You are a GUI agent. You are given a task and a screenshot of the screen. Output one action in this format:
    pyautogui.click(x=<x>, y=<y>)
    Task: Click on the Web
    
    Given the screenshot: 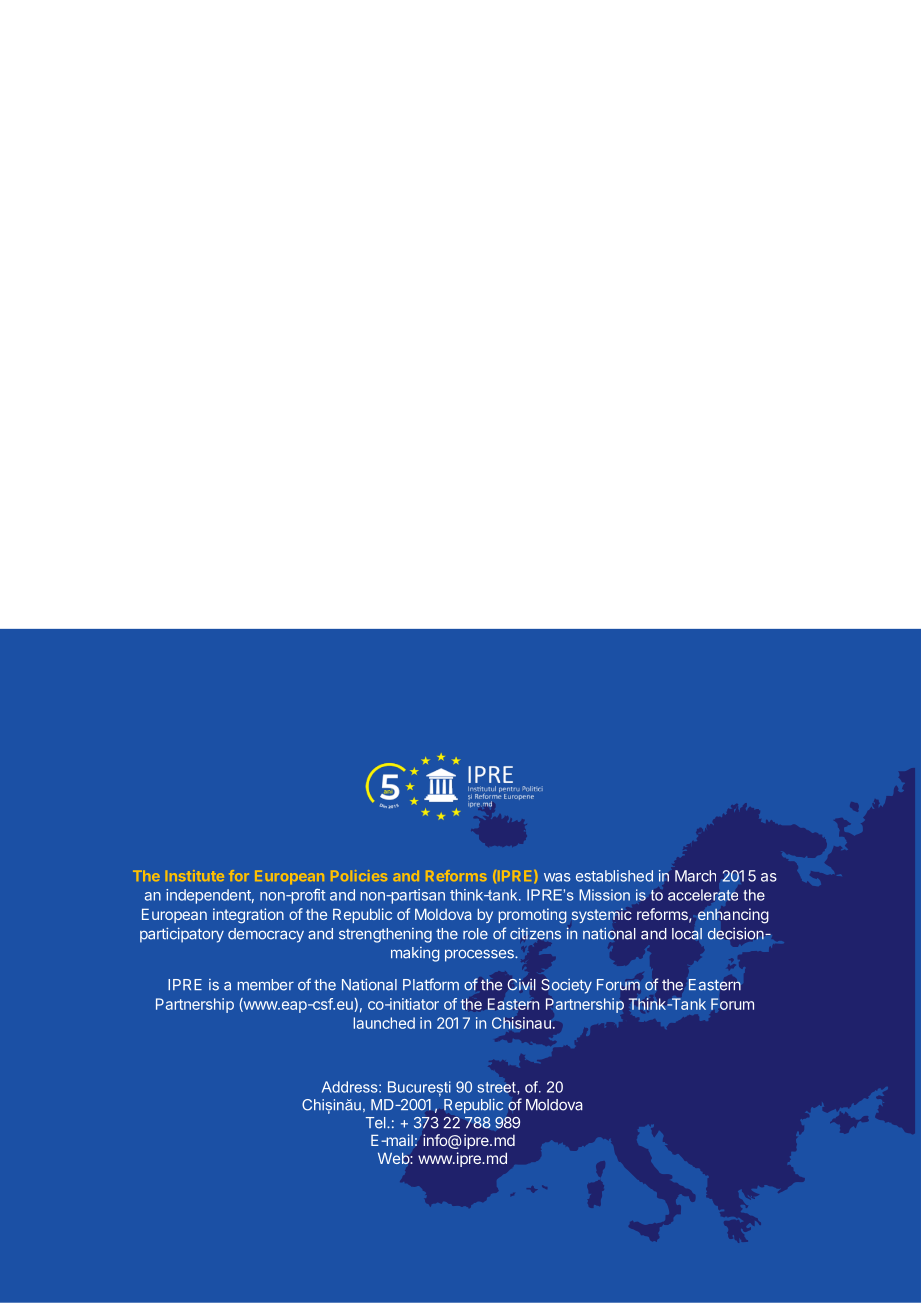 What is the action you would take?
    pyautogui.click(x=394, y=1158)
